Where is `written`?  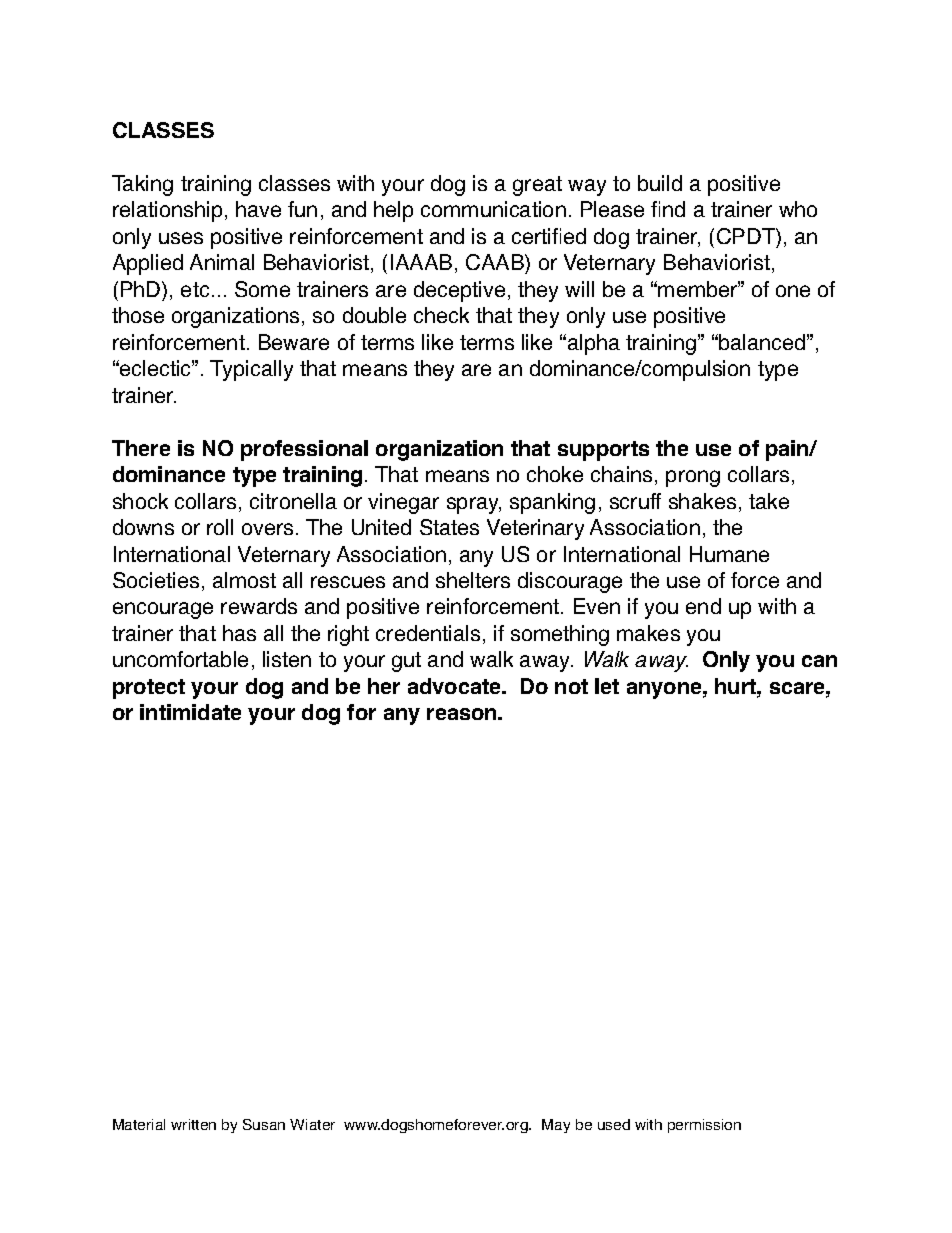 written is located at coordinates (193, 1124).
